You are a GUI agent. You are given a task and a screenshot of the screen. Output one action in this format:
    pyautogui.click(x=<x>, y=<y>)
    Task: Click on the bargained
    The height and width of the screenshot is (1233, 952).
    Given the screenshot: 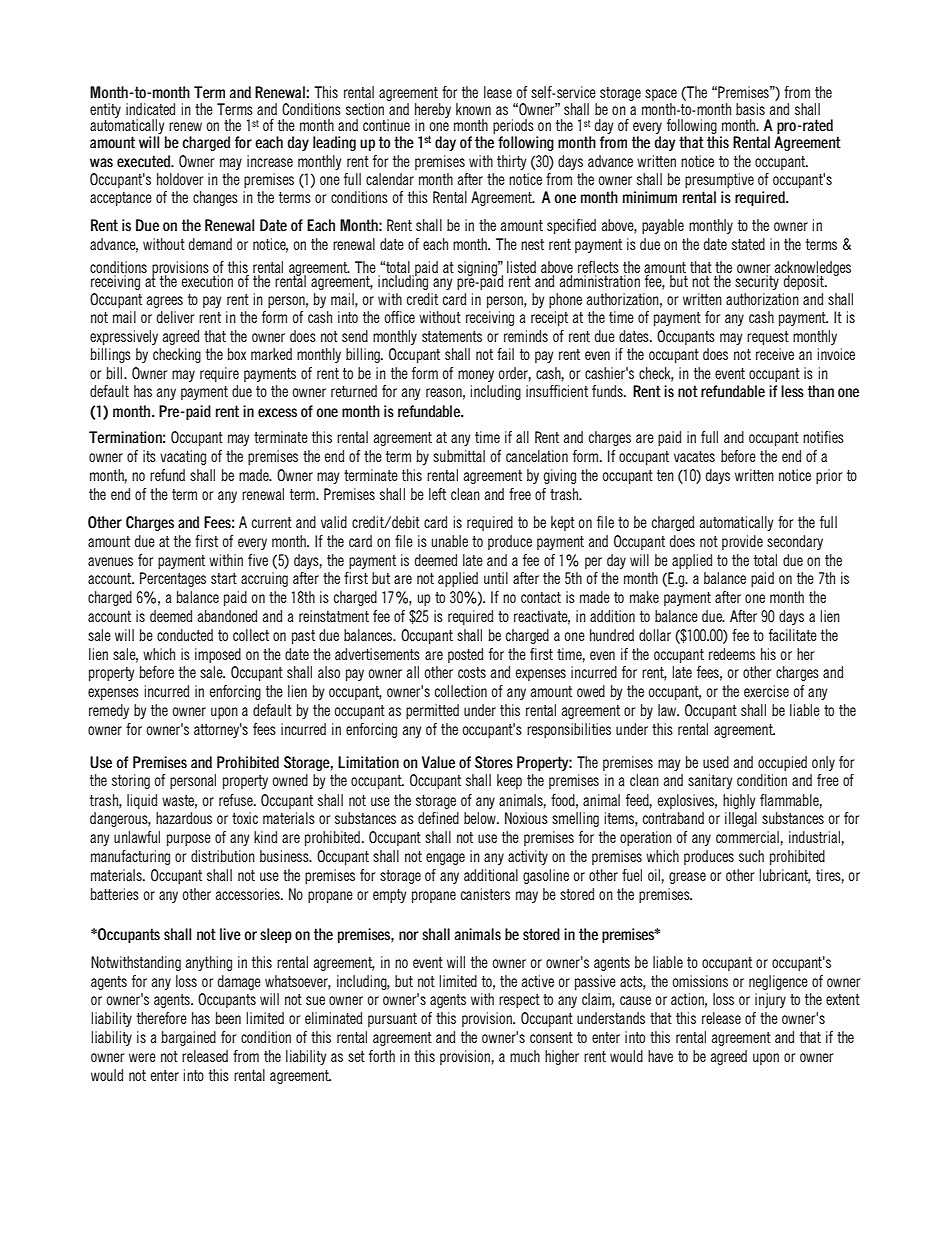 What is the action you would take?
    pyautogui.click(x=188, y=1038)
